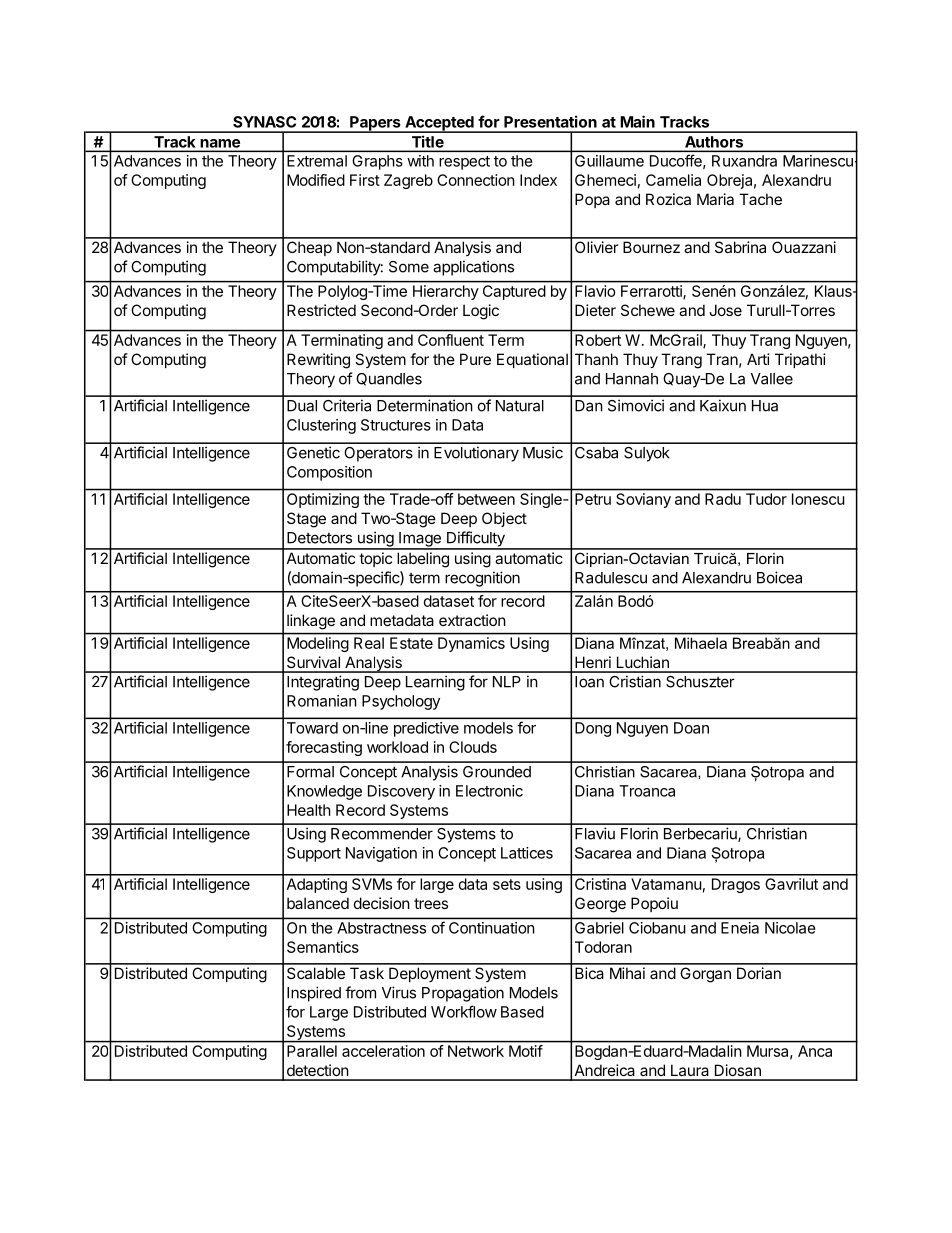 Image resolution: width=952 pixels, height=1233 pixels. Describe the element at coordinates (701, 643) in the document. I see `Mihaela` at that location.
